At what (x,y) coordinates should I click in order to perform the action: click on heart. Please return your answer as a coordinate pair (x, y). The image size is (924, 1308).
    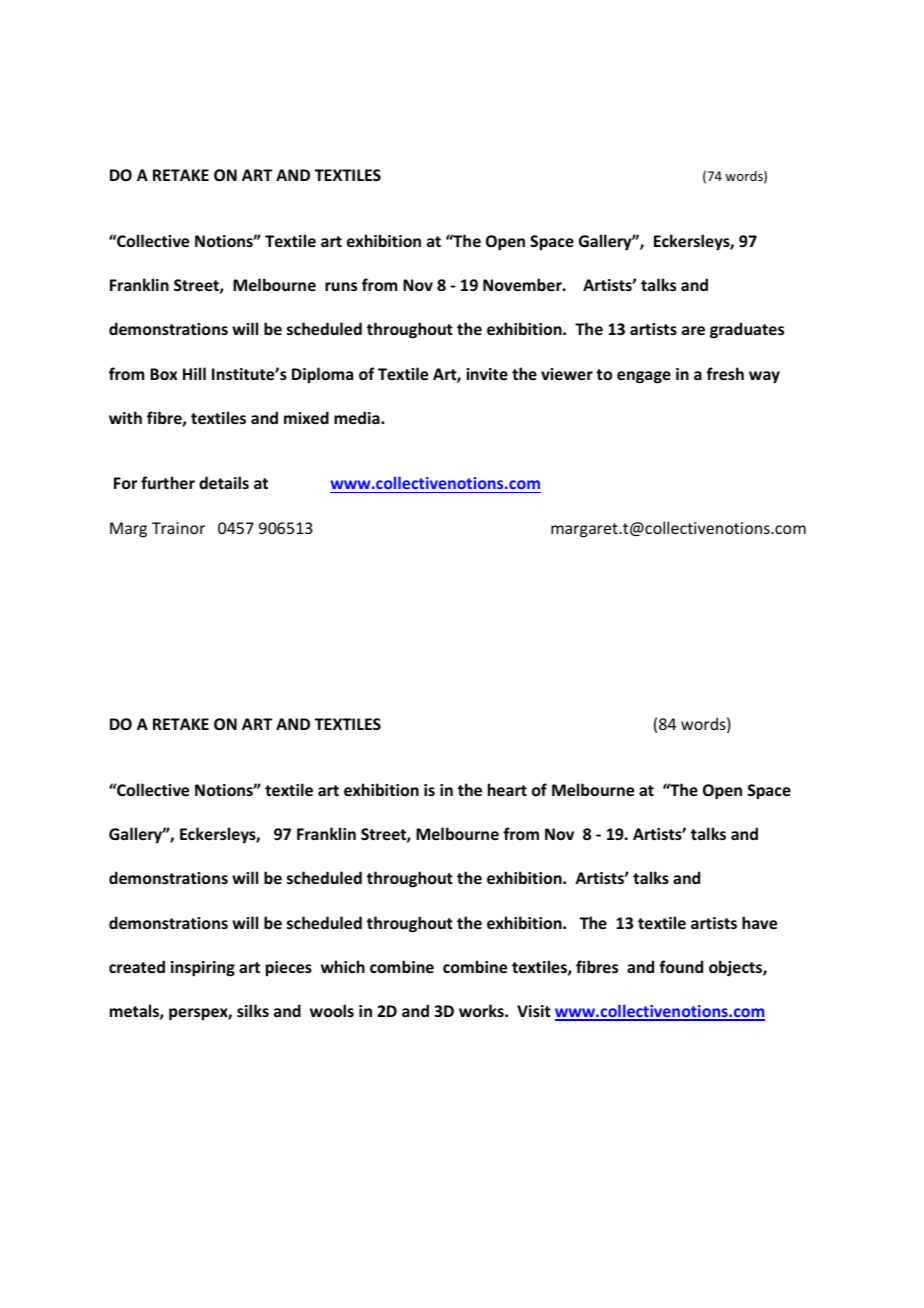
    Looking at the image, I should click on (507, 789).
